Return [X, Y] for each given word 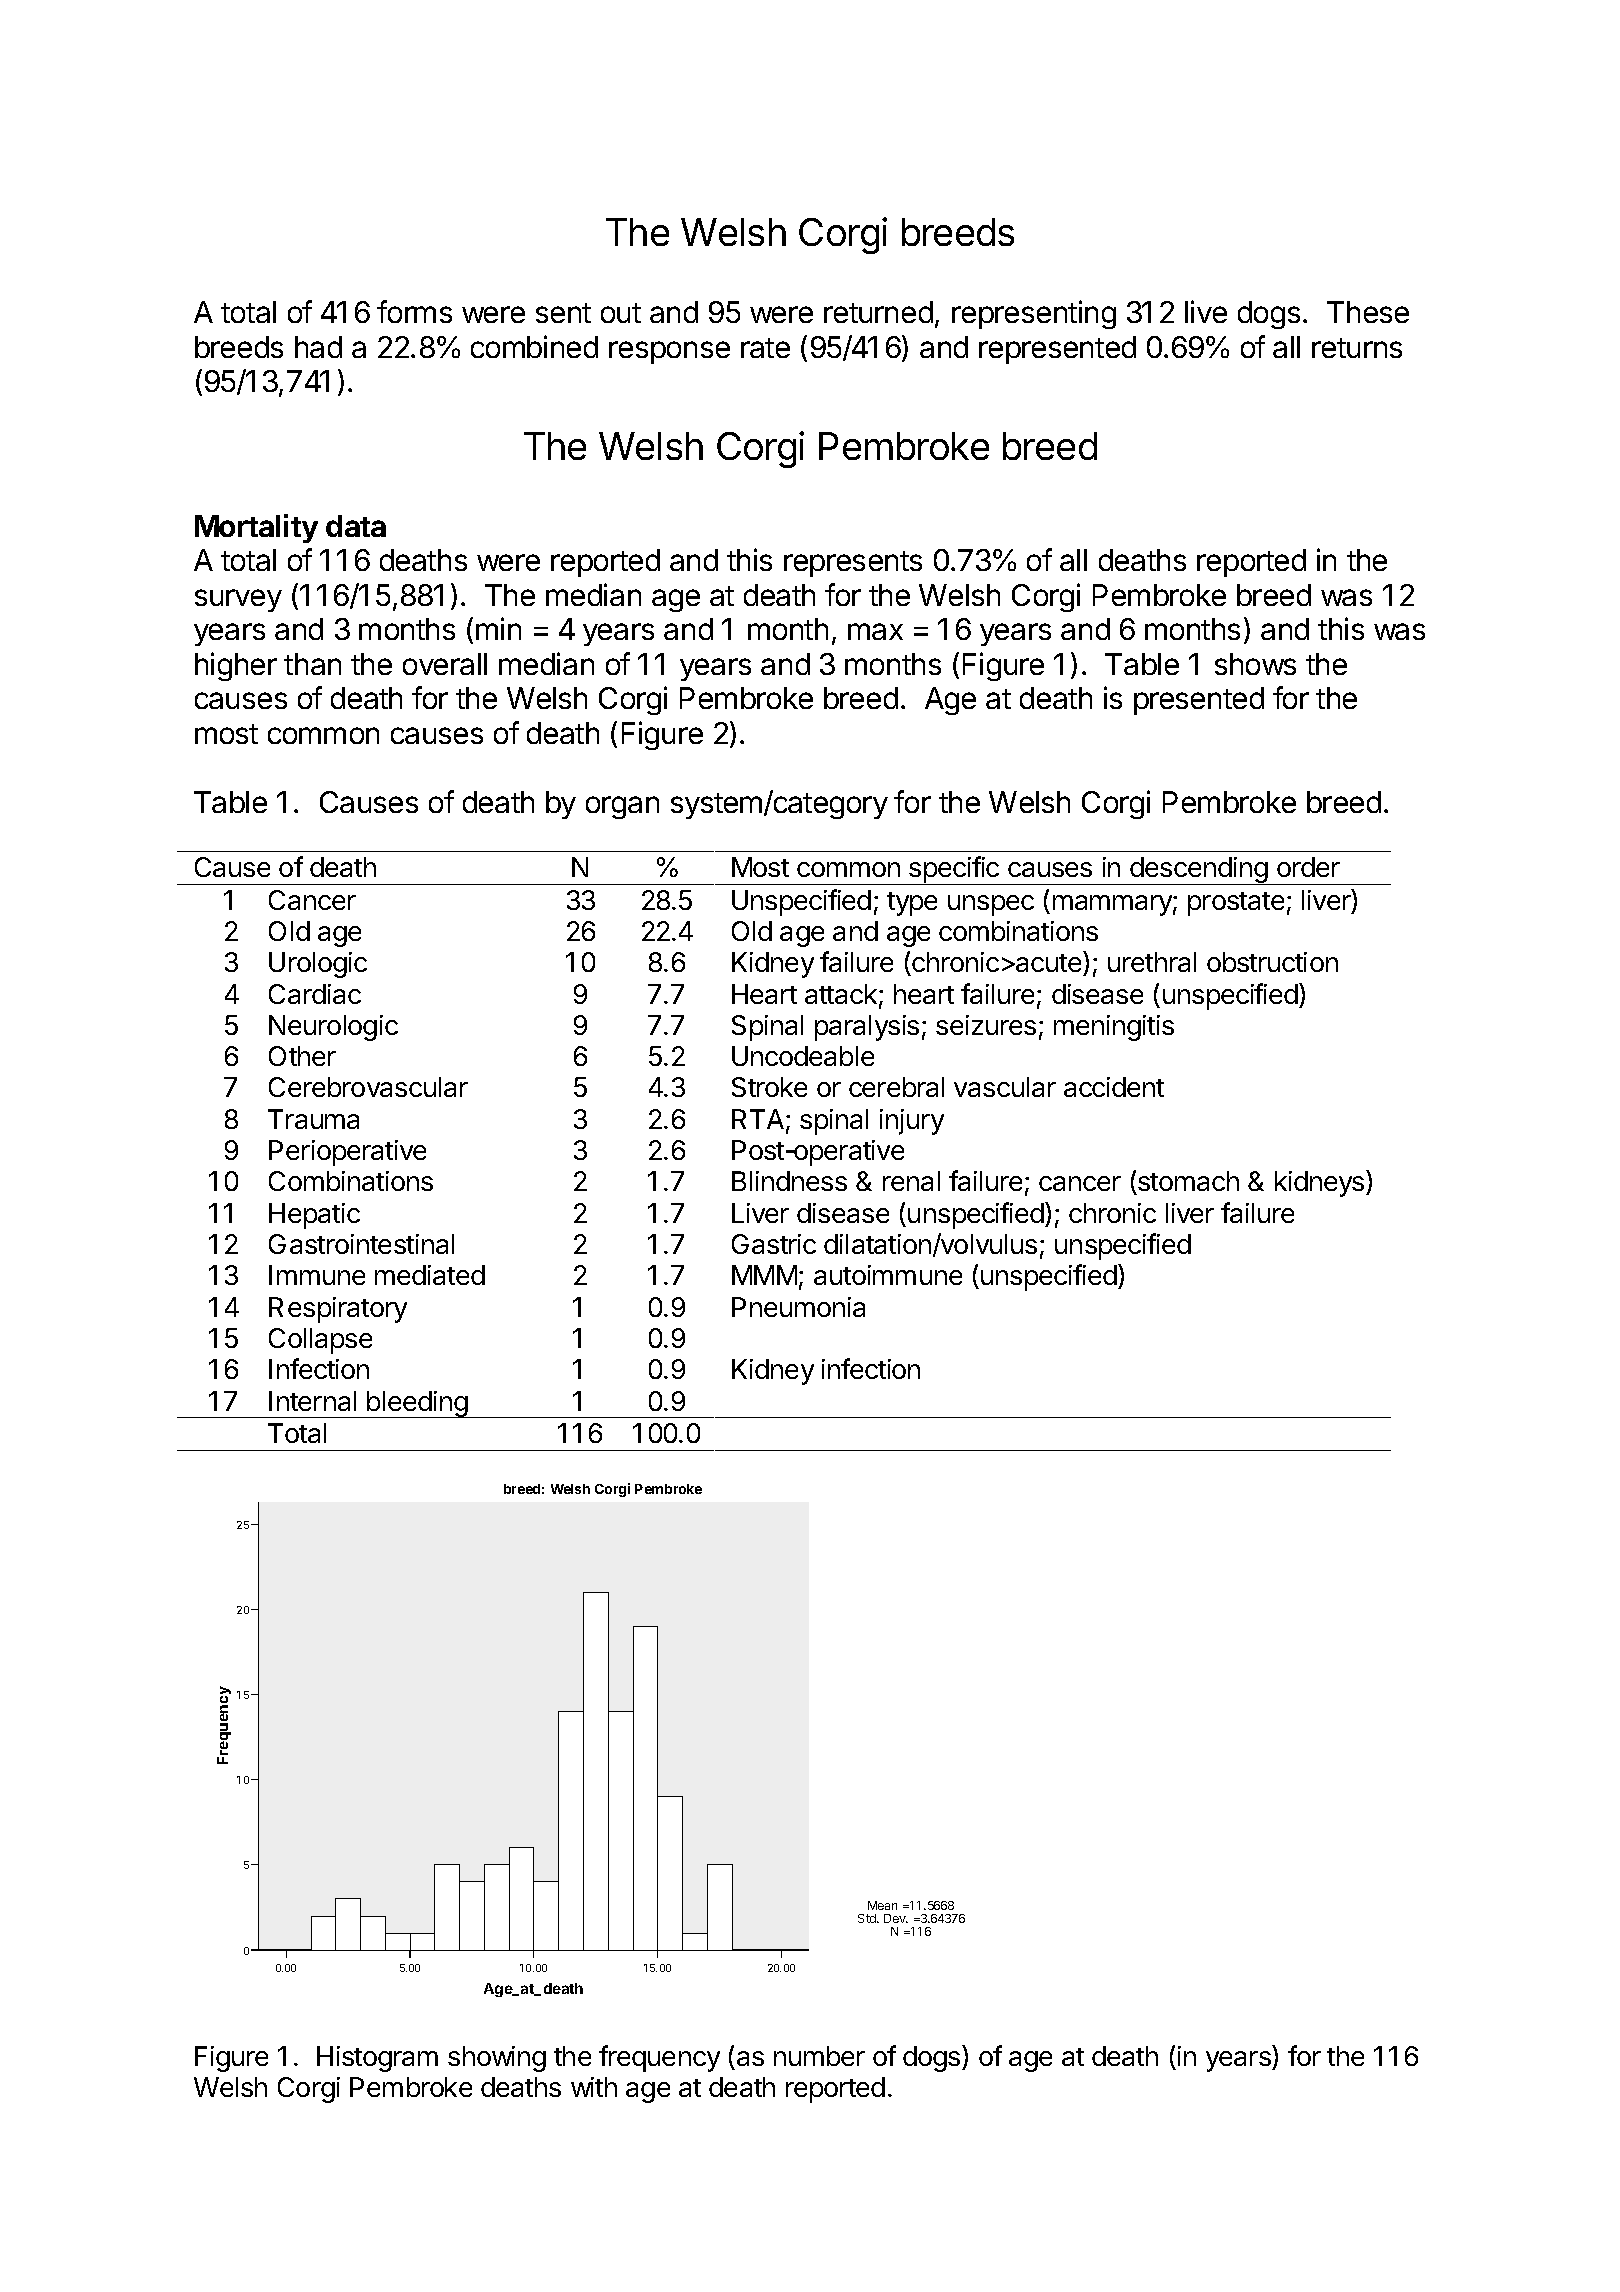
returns [1357, 348]
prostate [1236, 904]
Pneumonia [798, 1307]
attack [841, 994]
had [318, 347]
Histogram [377, 2059]
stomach [1187, 1183]
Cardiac [315, 994]
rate [765, 348]
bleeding [417, 1404]
